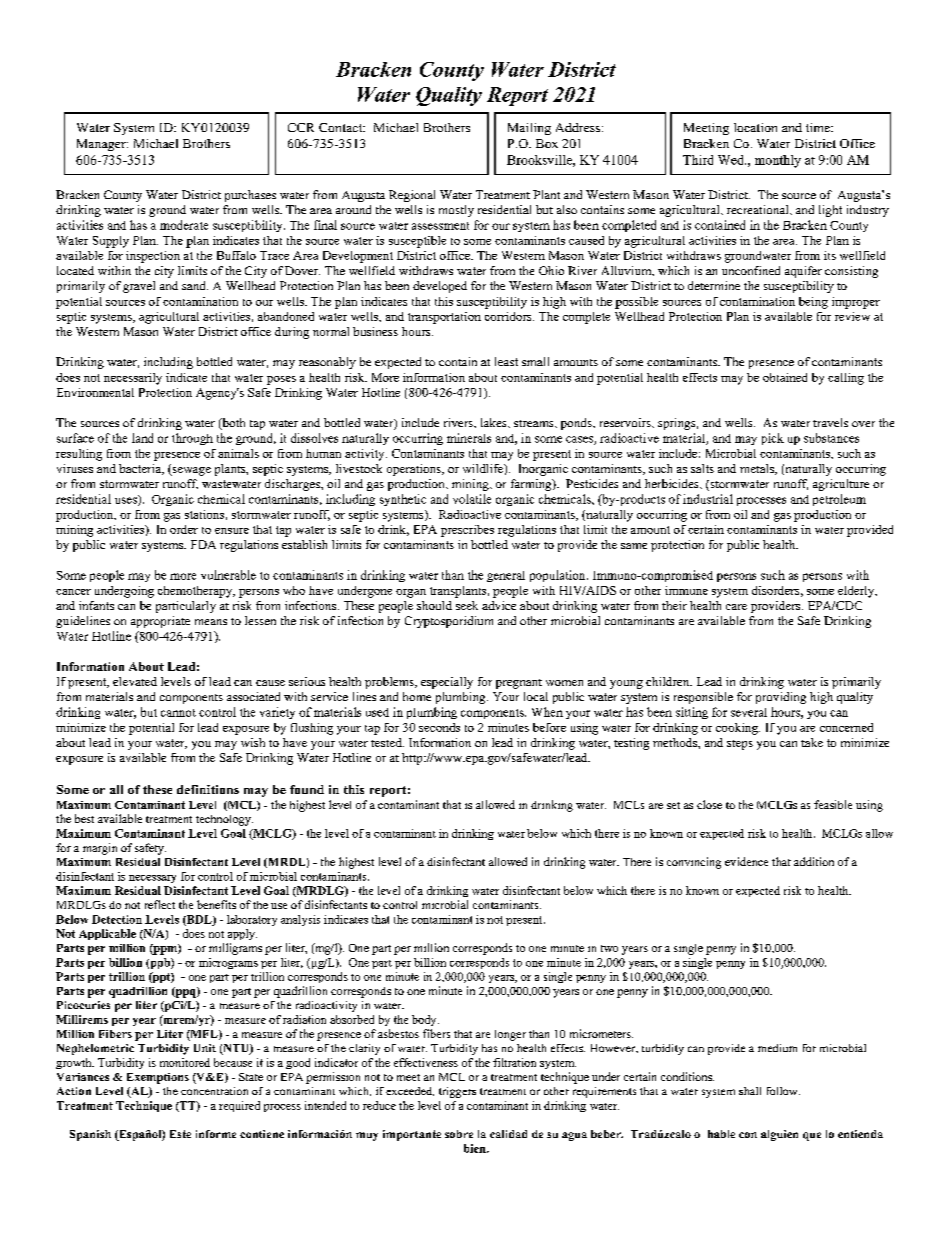 This image has width=952, height=1233. I want to click on triggers, so click(457, 1092).
